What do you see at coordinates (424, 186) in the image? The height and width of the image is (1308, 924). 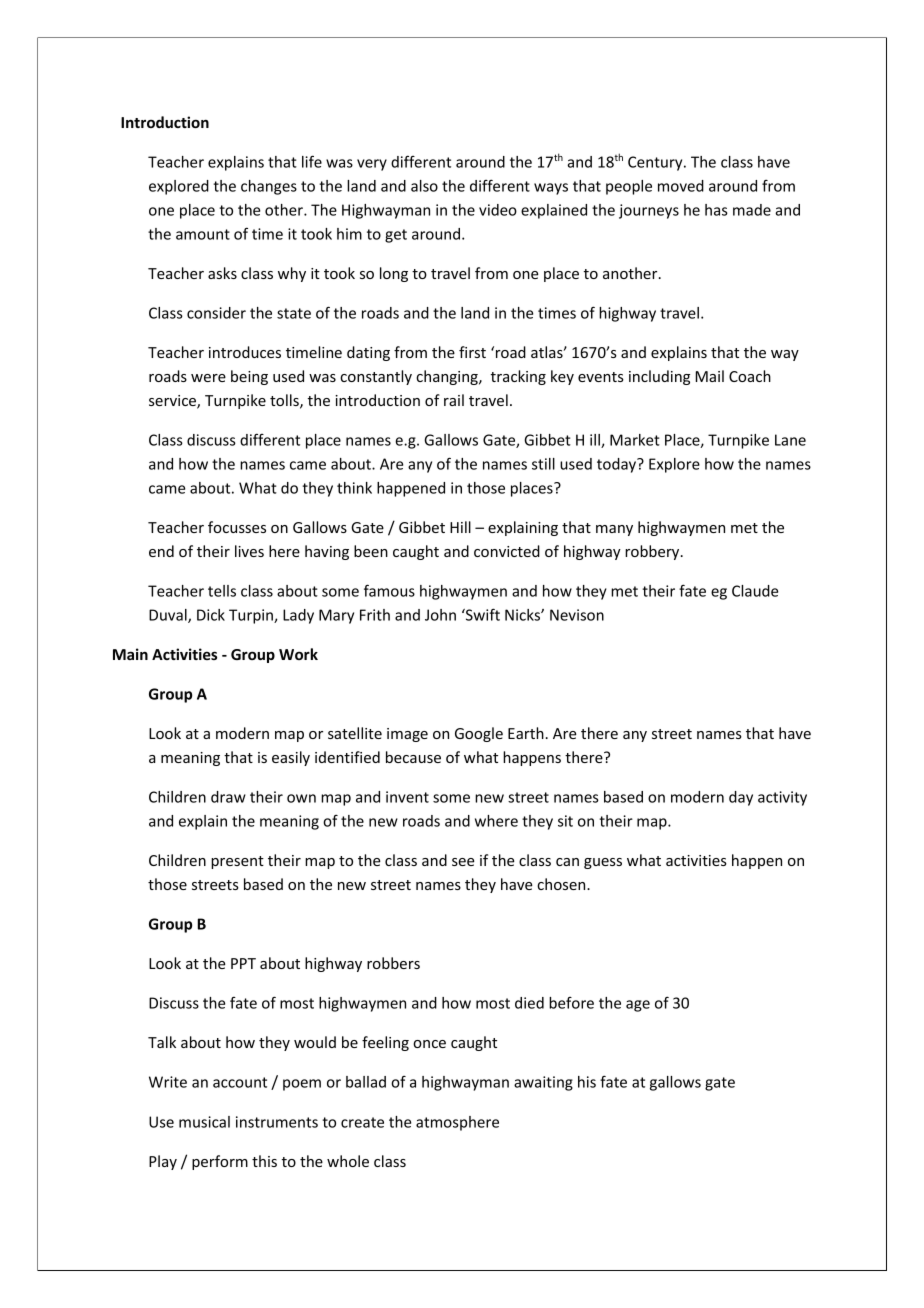 I see `also` at bounding box center [424, 186].
